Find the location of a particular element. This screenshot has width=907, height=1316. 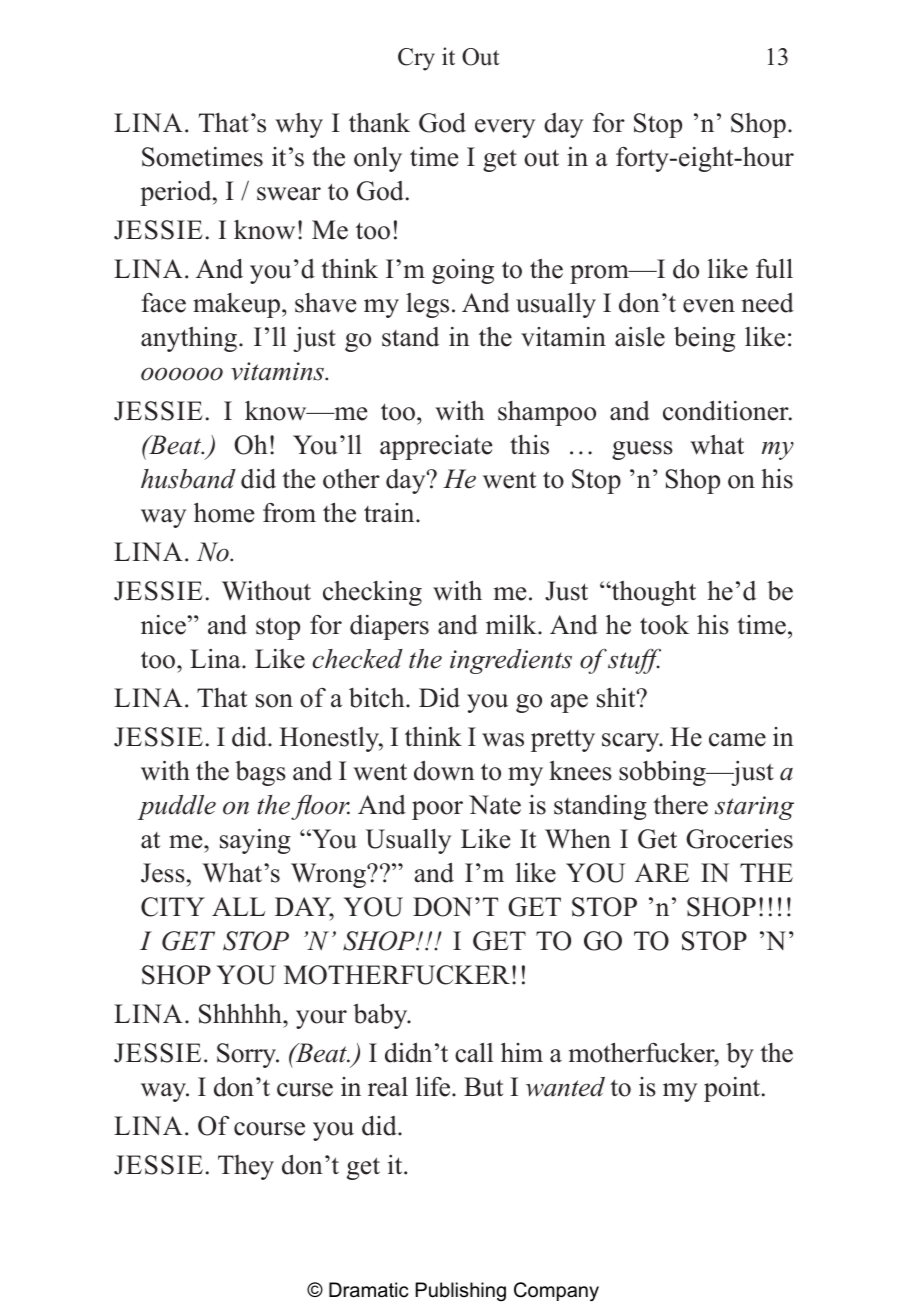

They is located at coordinates (246, 1167).
